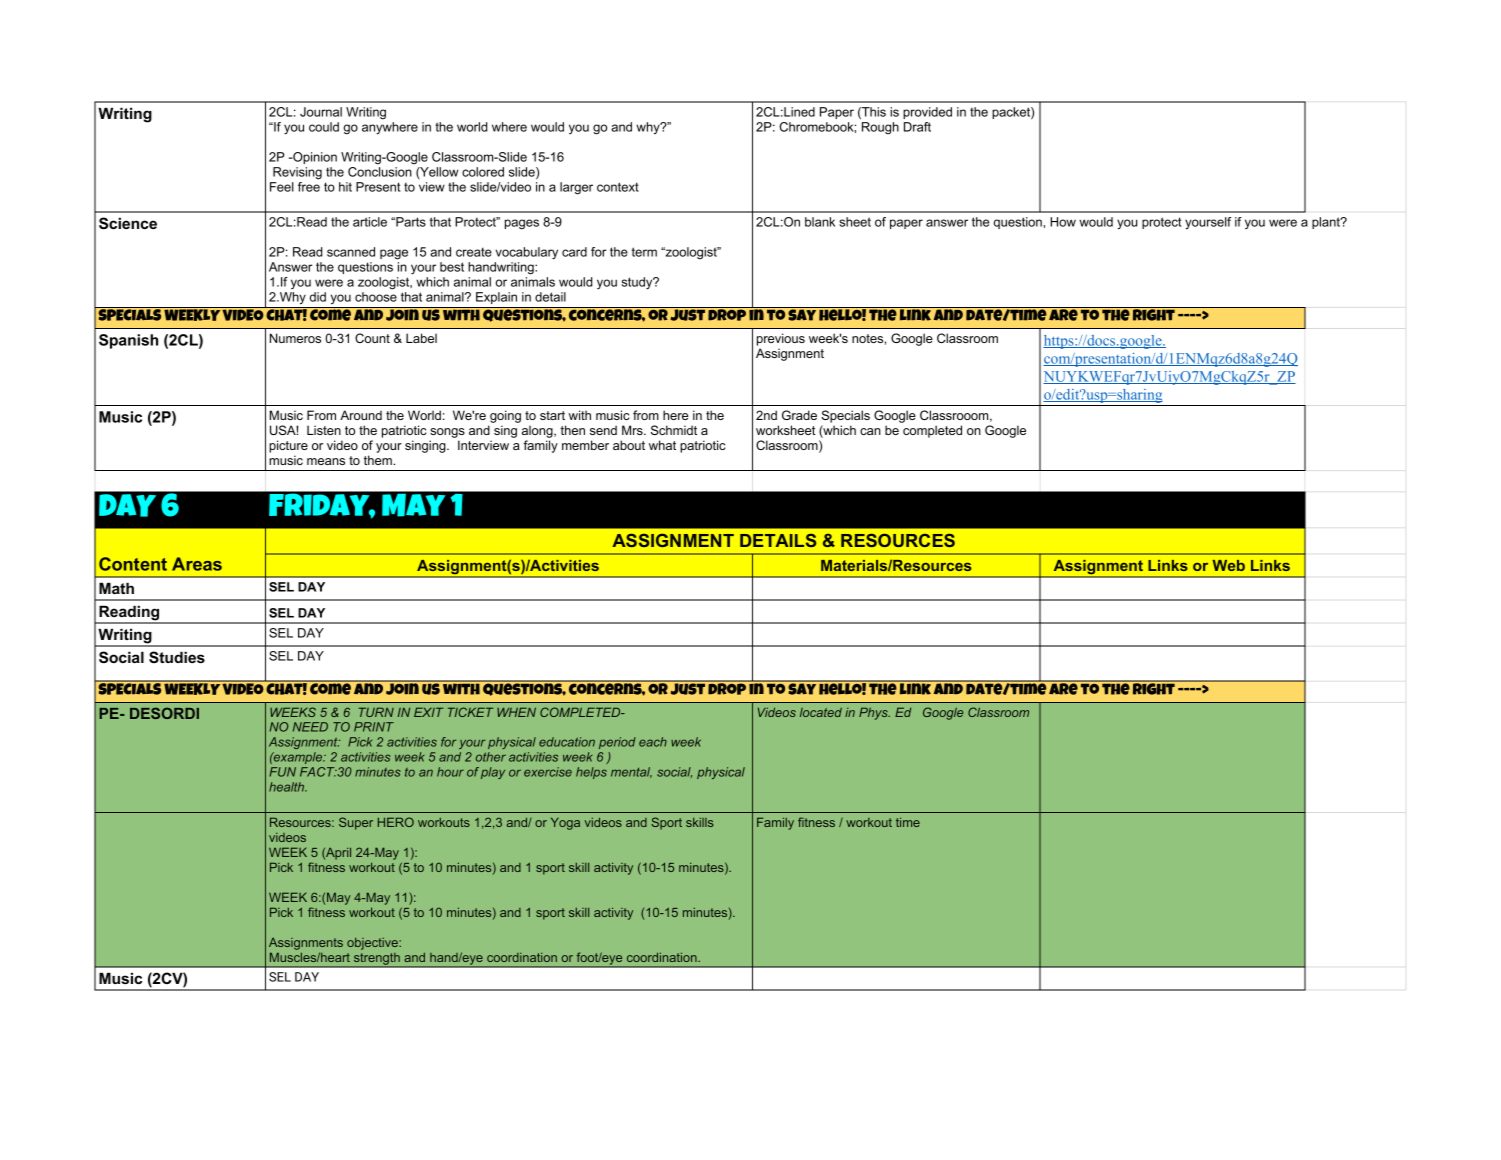 Image resolution: width=1501 pixels, height=1160 pixels. Describe the element at coordinates (324, 127) in the screenshot. I see `could` at that location.
